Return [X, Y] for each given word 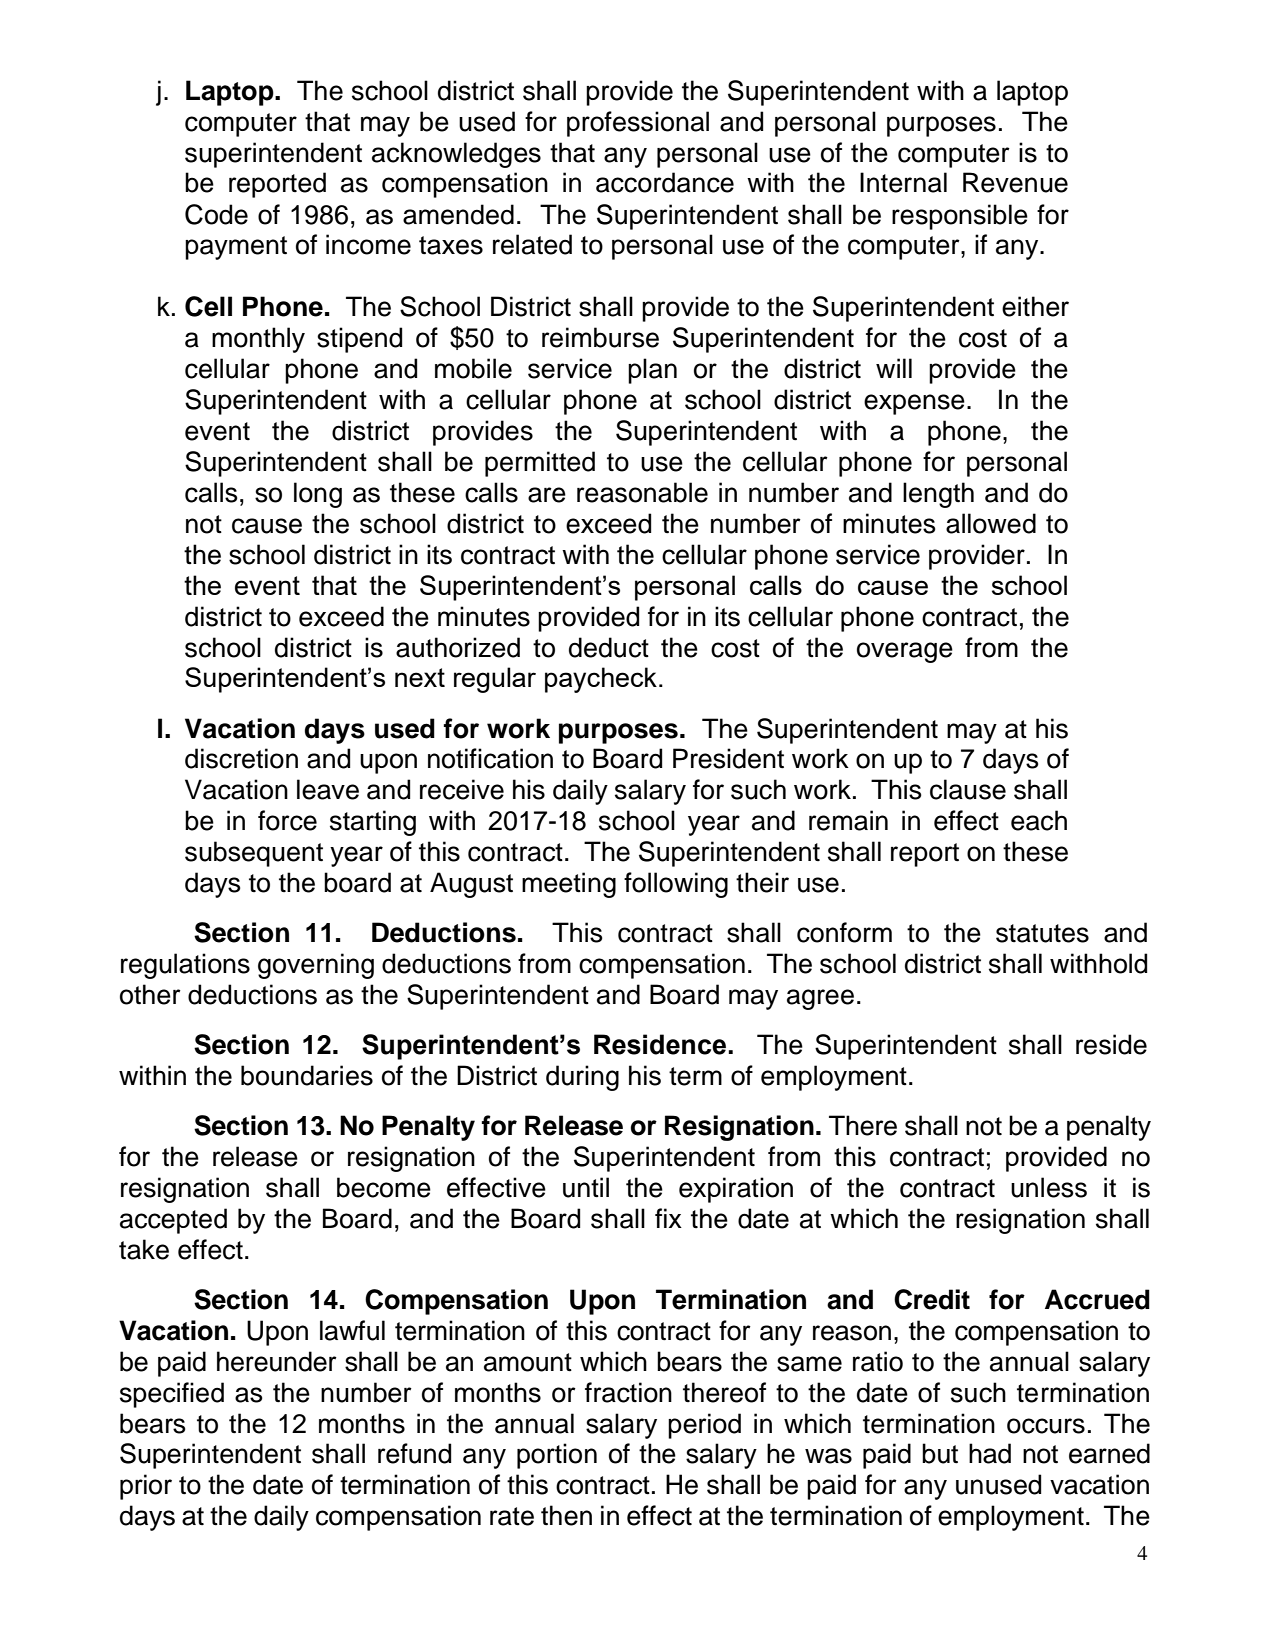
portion [557, 1456]
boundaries [307, 1075]
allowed [991, 523]
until [586, 1187]
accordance [665, 182]
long [318, 495]
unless [1049, 1187]
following [676, 885]
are [547, 495]
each [1039, 820]
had [990, 1453]
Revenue [1015, 182]
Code [216, 214]
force [287, 820]
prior [146, 1487]
